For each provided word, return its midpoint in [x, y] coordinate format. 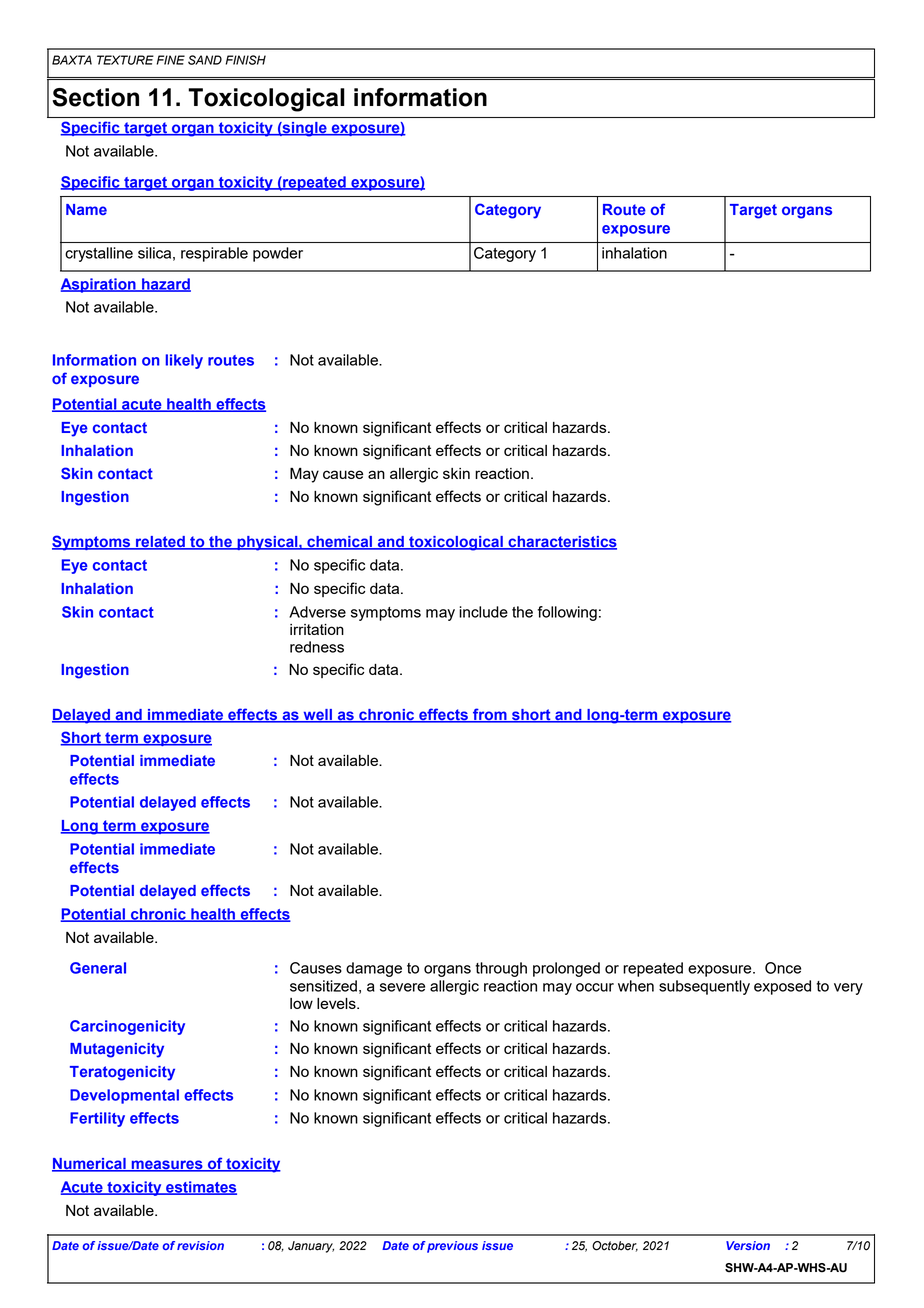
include [483, 612]
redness [317, 647]
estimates [200, 1188]
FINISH [245, 60]
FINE [170, 60]
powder [278, 254]
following [567, 613]
